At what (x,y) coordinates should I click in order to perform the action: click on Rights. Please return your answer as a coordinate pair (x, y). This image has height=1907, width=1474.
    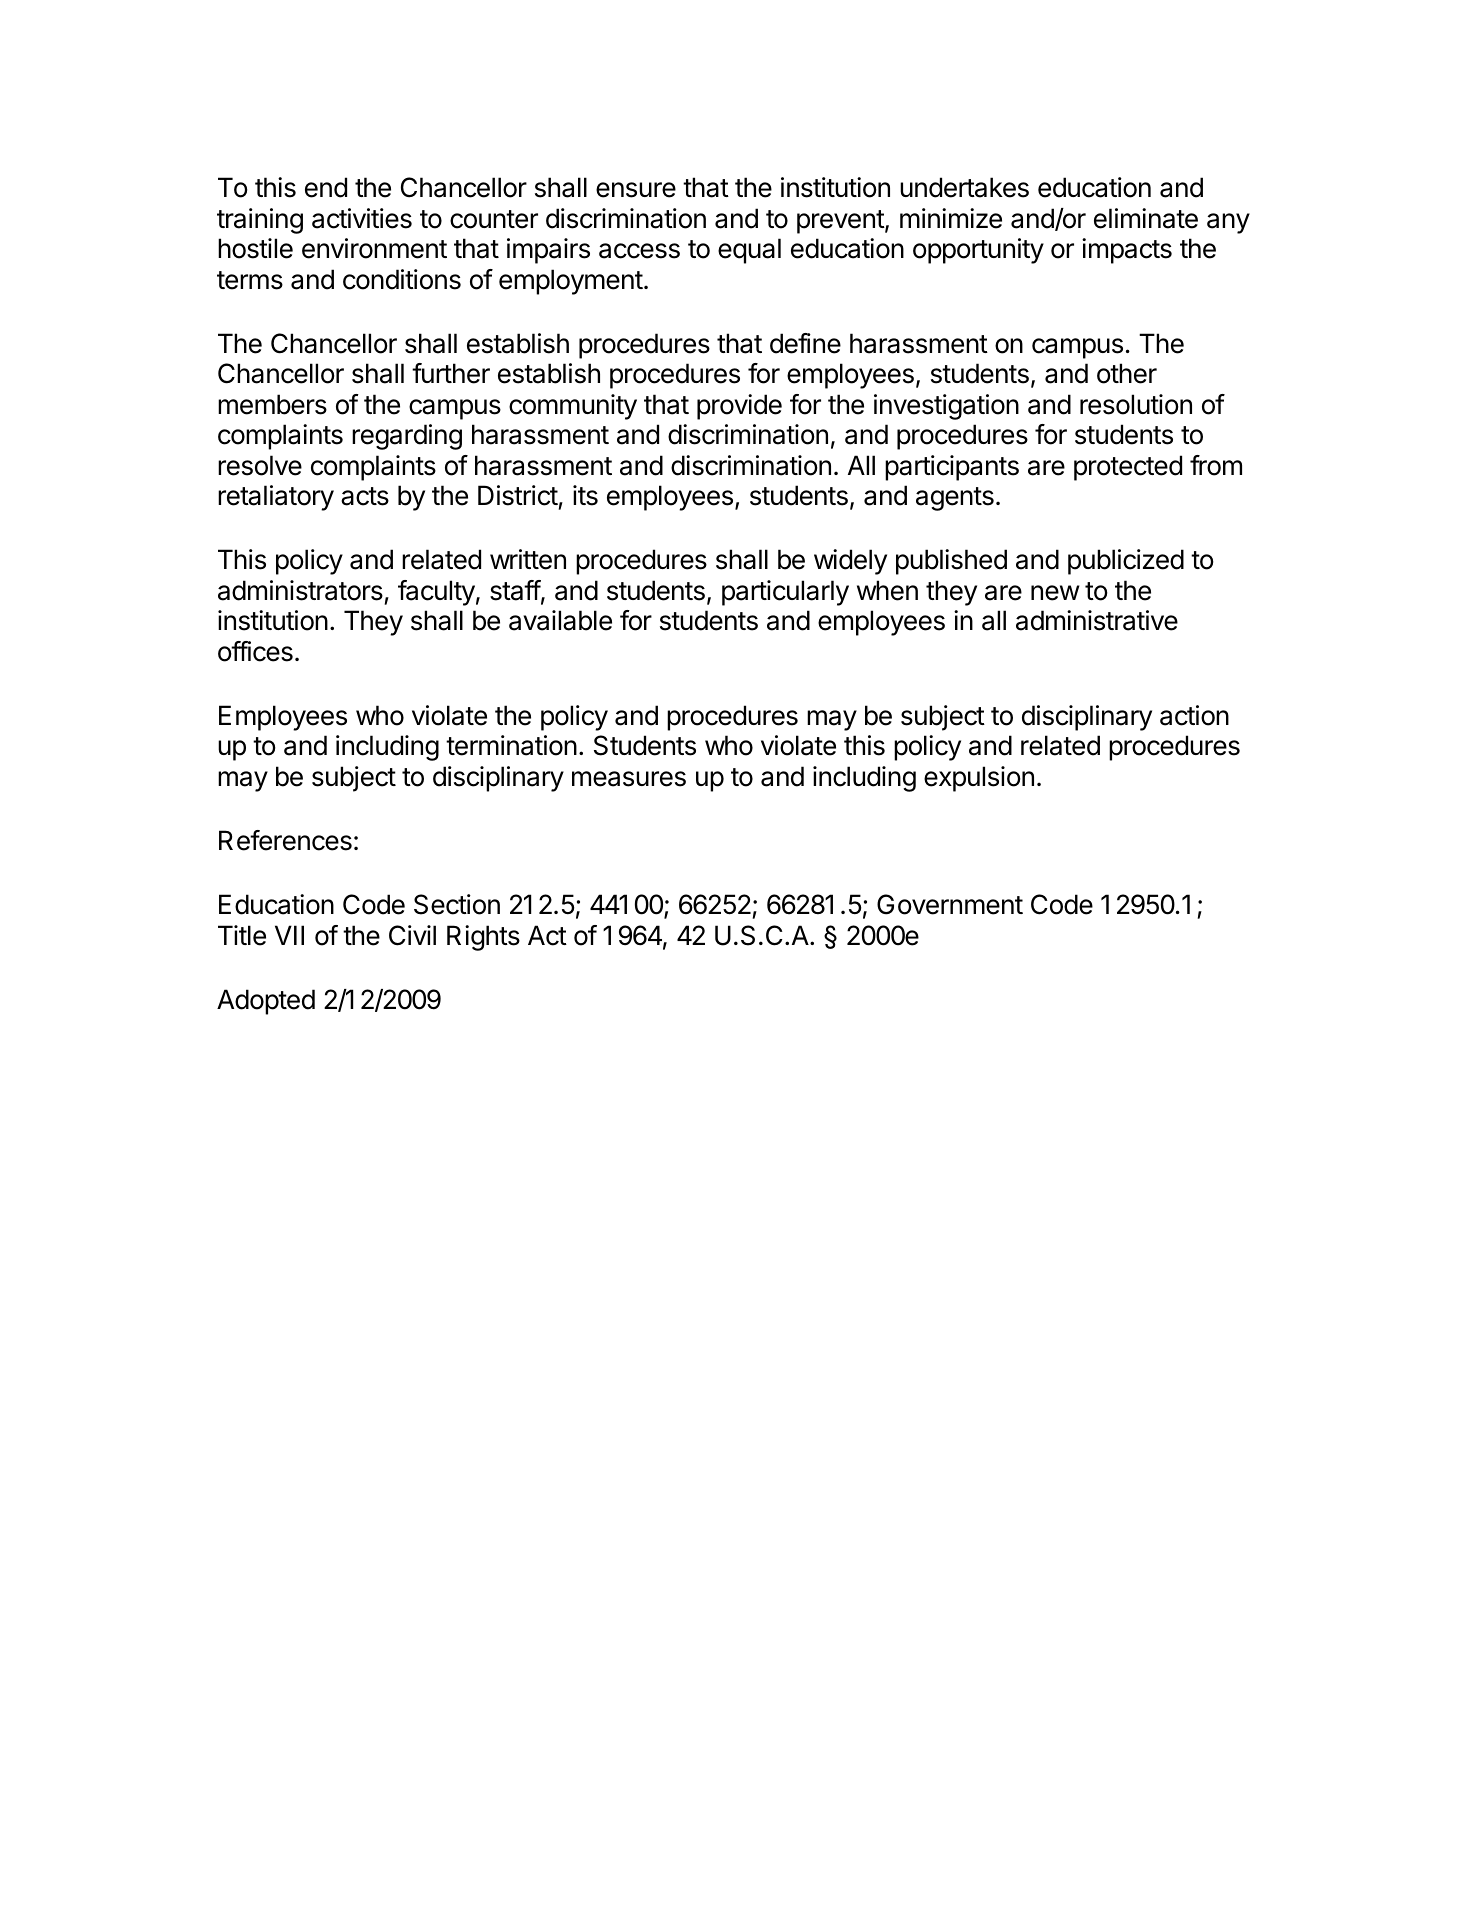
    Looking at the image, I should click on (483, 938).
